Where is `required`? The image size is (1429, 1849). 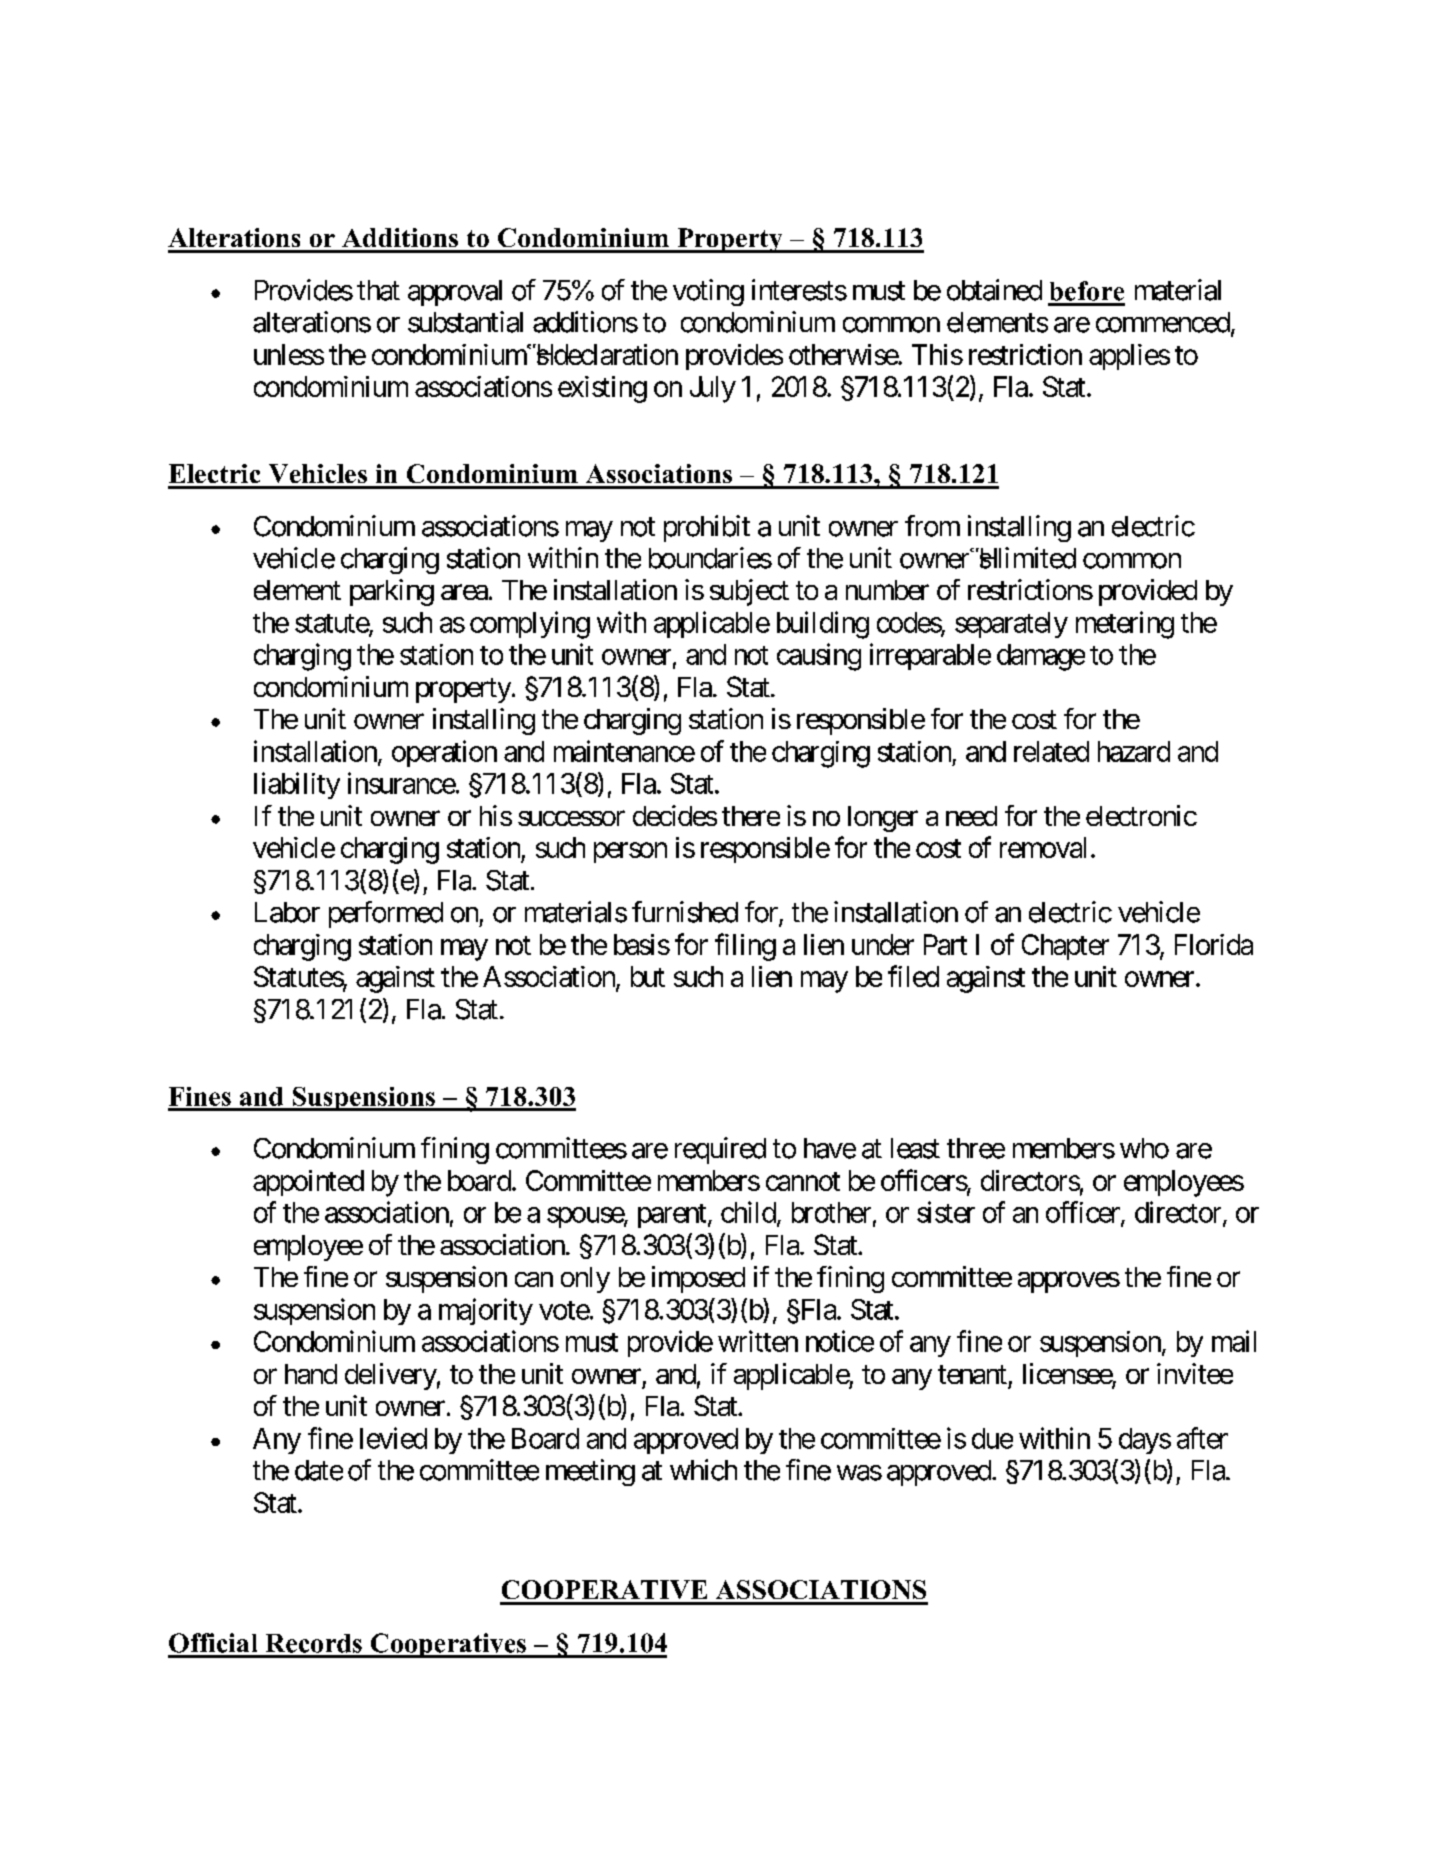
required is located at coordinates (720, 1150).
